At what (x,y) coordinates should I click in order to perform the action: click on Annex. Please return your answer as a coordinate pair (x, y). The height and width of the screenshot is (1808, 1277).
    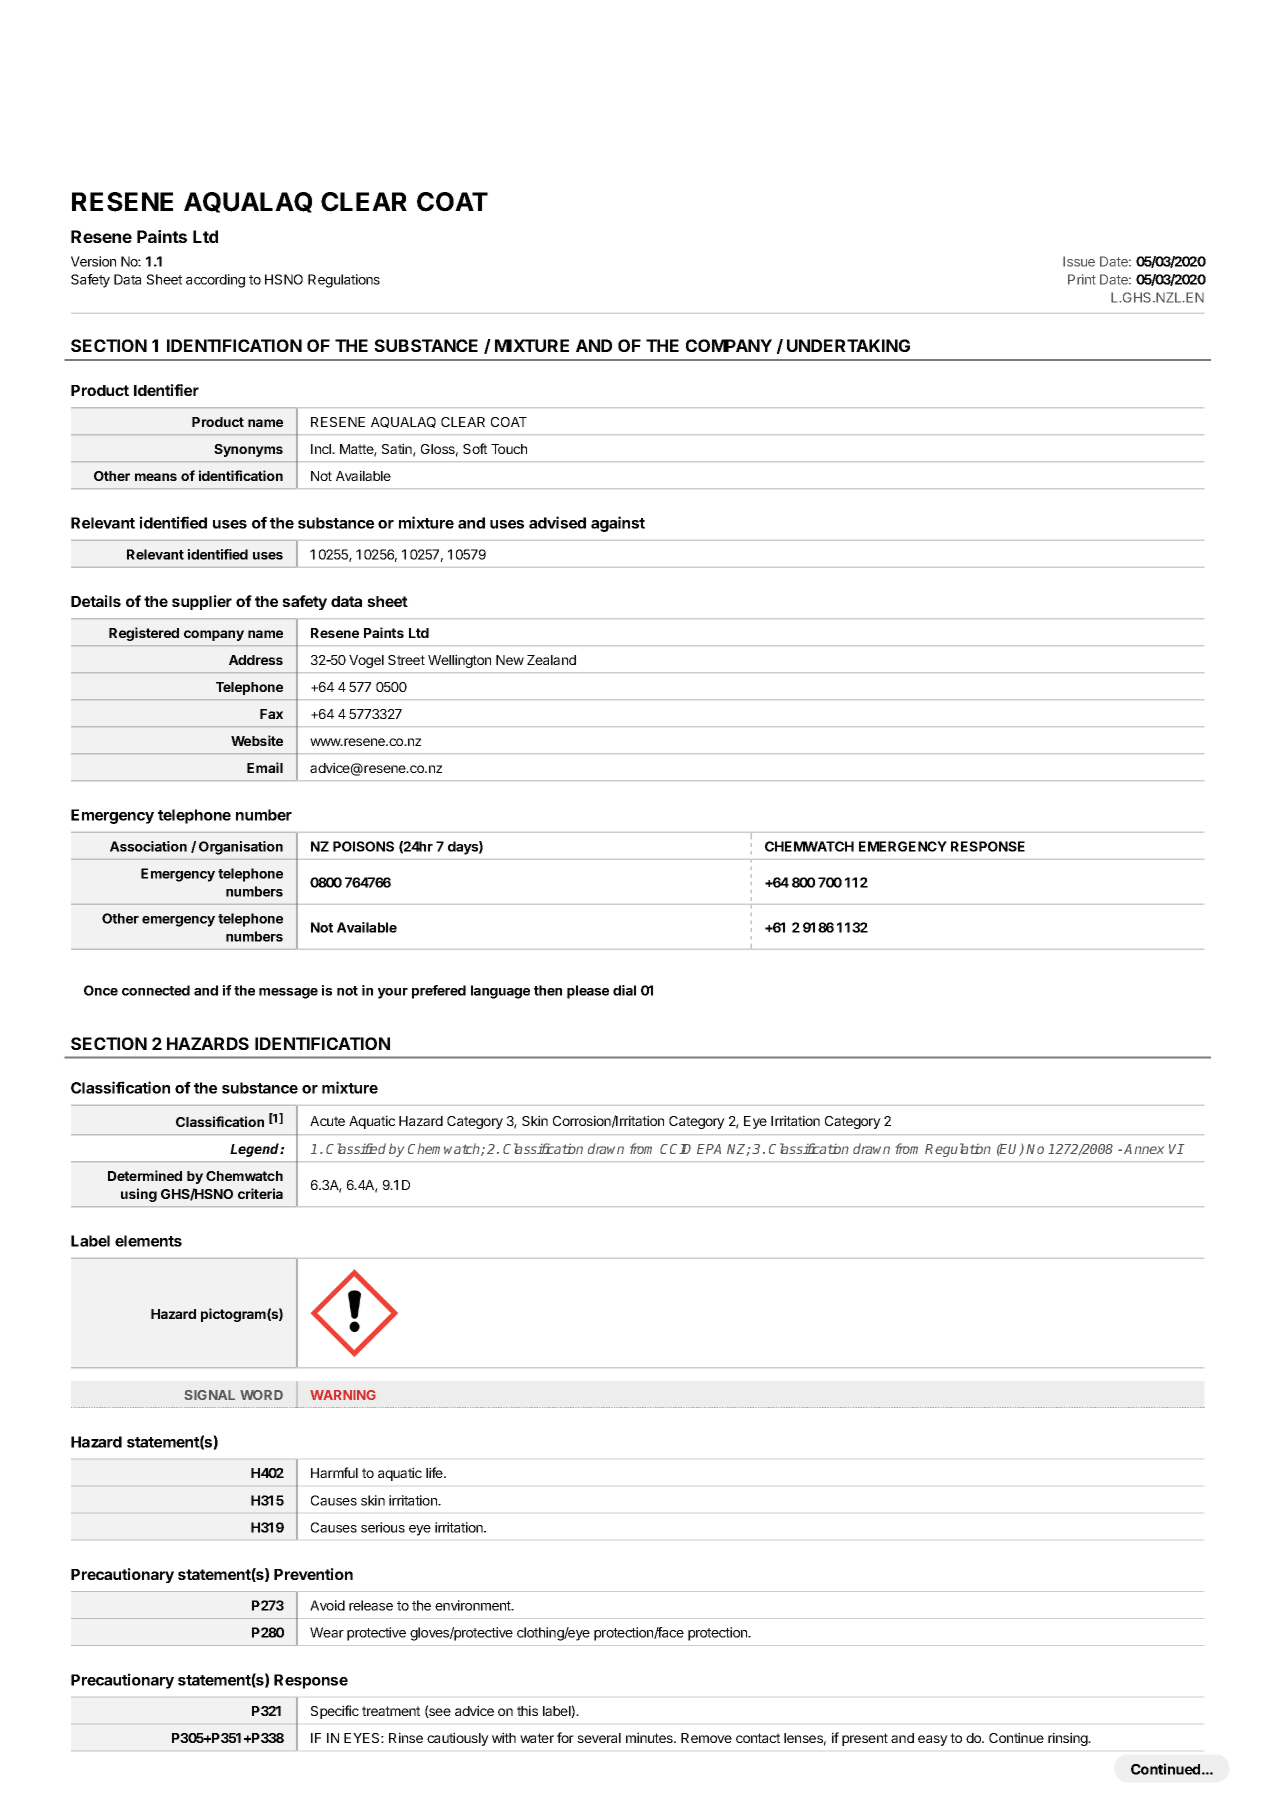
    Looking at the image, I should click on (1144, 1149).
